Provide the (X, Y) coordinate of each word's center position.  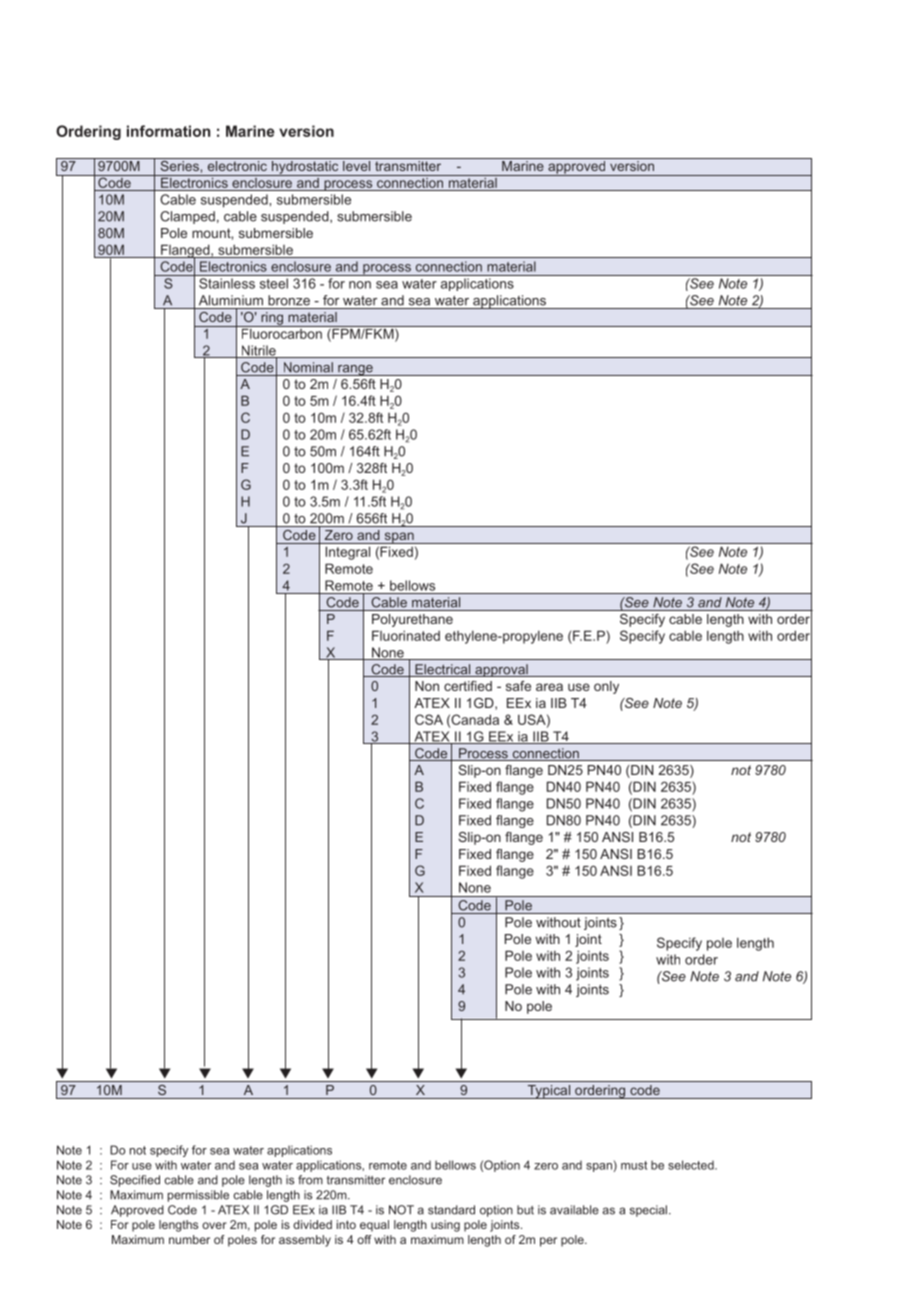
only (606, 687)
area (549, 687)
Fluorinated (406, 635)
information (168, 131)
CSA (429, 719)
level (357, 164)
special (648, 1211)
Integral (348, 553)
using (445, 1226)
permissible (198, 1196)
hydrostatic (305, 167)
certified (468, 686)
